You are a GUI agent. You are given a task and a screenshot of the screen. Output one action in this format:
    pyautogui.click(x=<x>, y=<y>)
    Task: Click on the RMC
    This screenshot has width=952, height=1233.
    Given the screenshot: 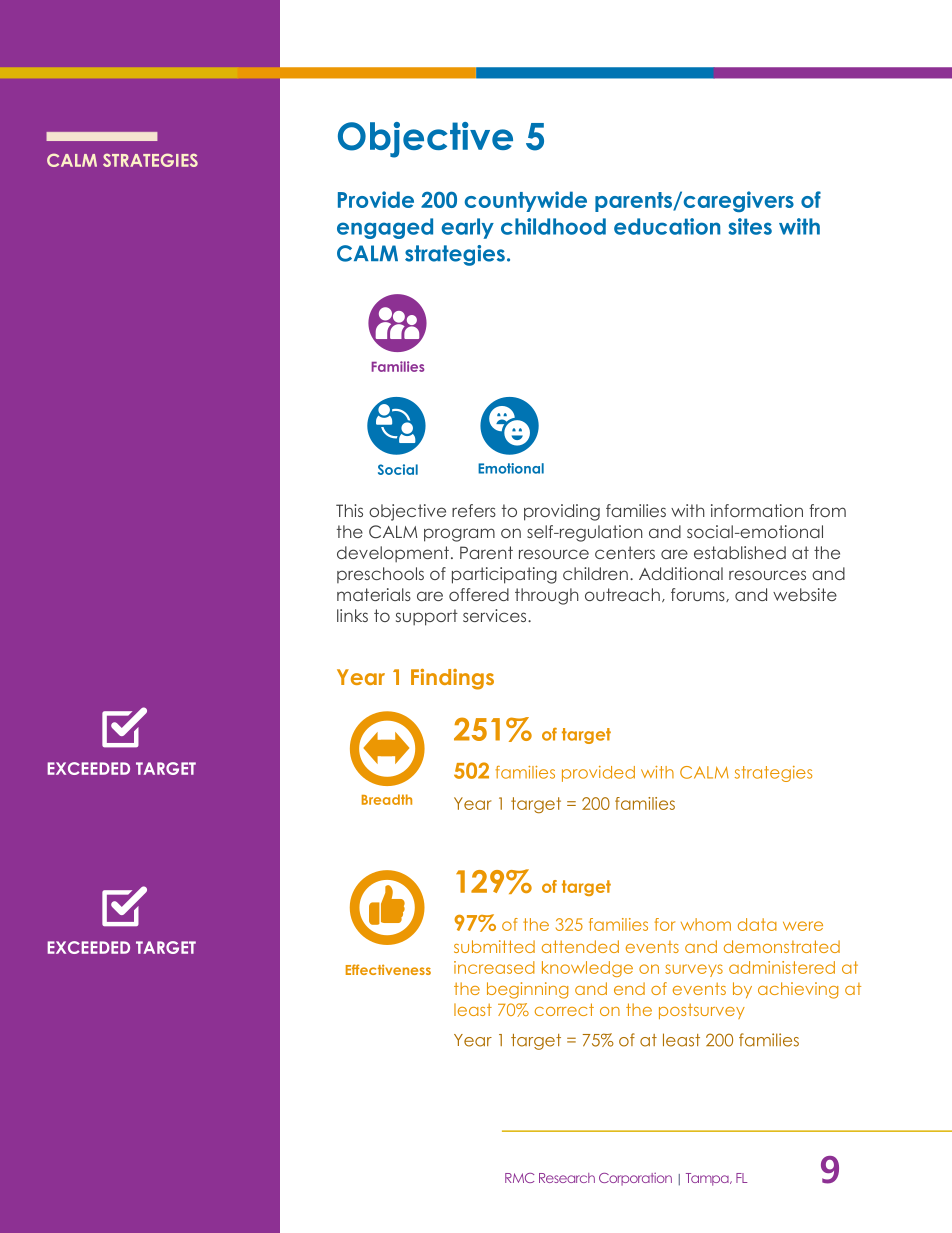 What is the action you would take?
    pyautogui.click(x=519, y=1178)
